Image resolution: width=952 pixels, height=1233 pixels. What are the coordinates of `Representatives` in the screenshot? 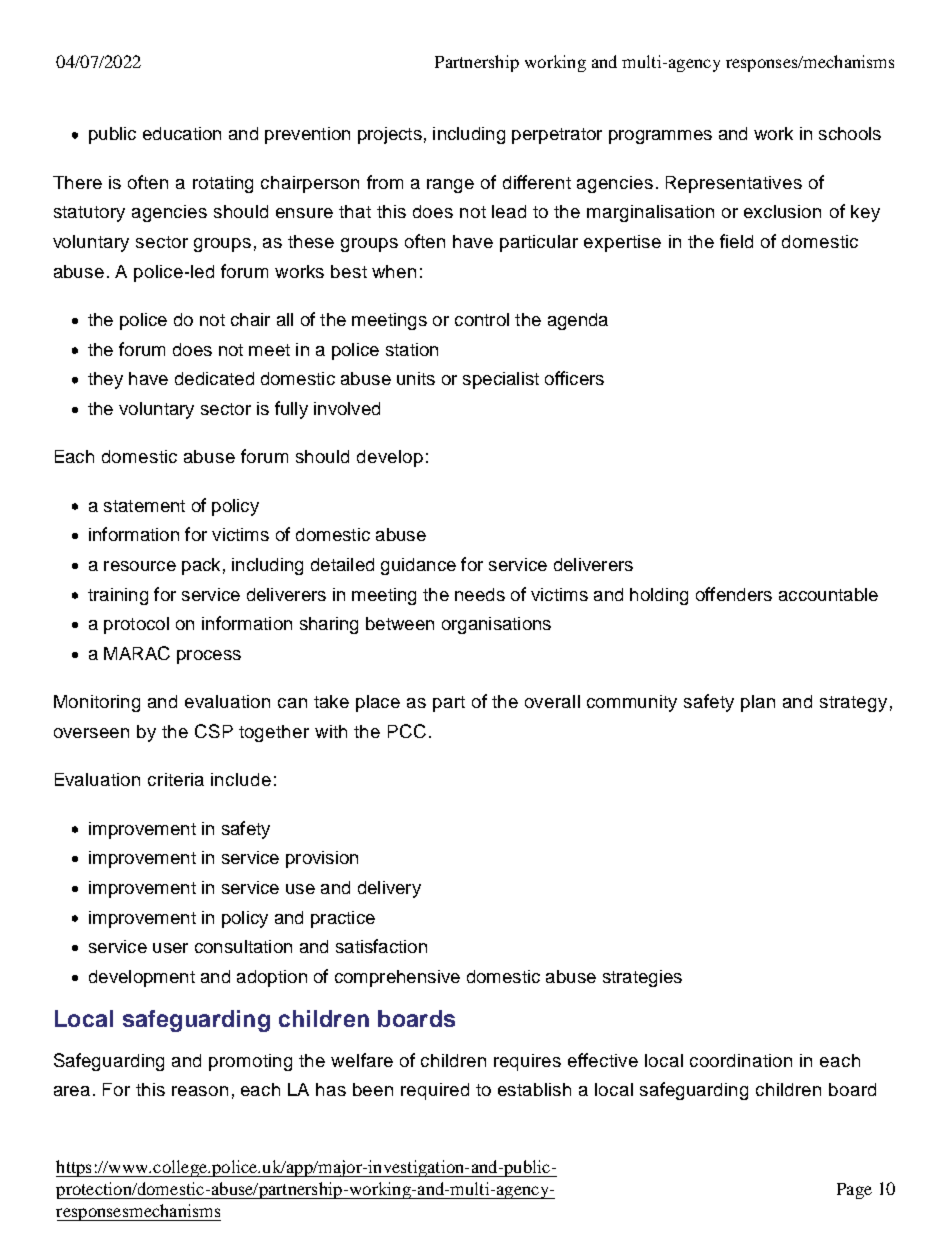 It's located at (734, 184).
